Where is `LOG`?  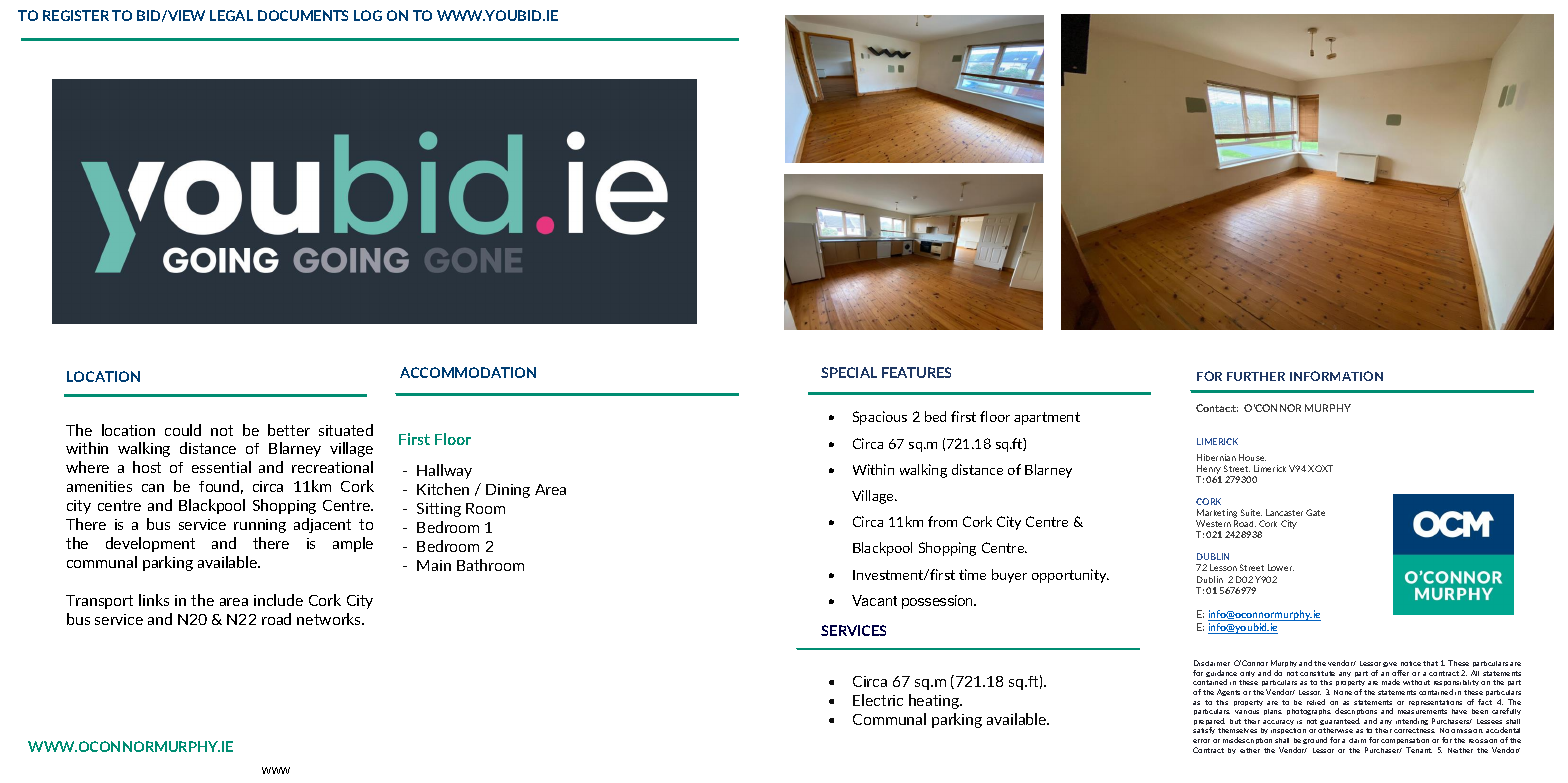
LOG is located at coordinates (368, 15).
